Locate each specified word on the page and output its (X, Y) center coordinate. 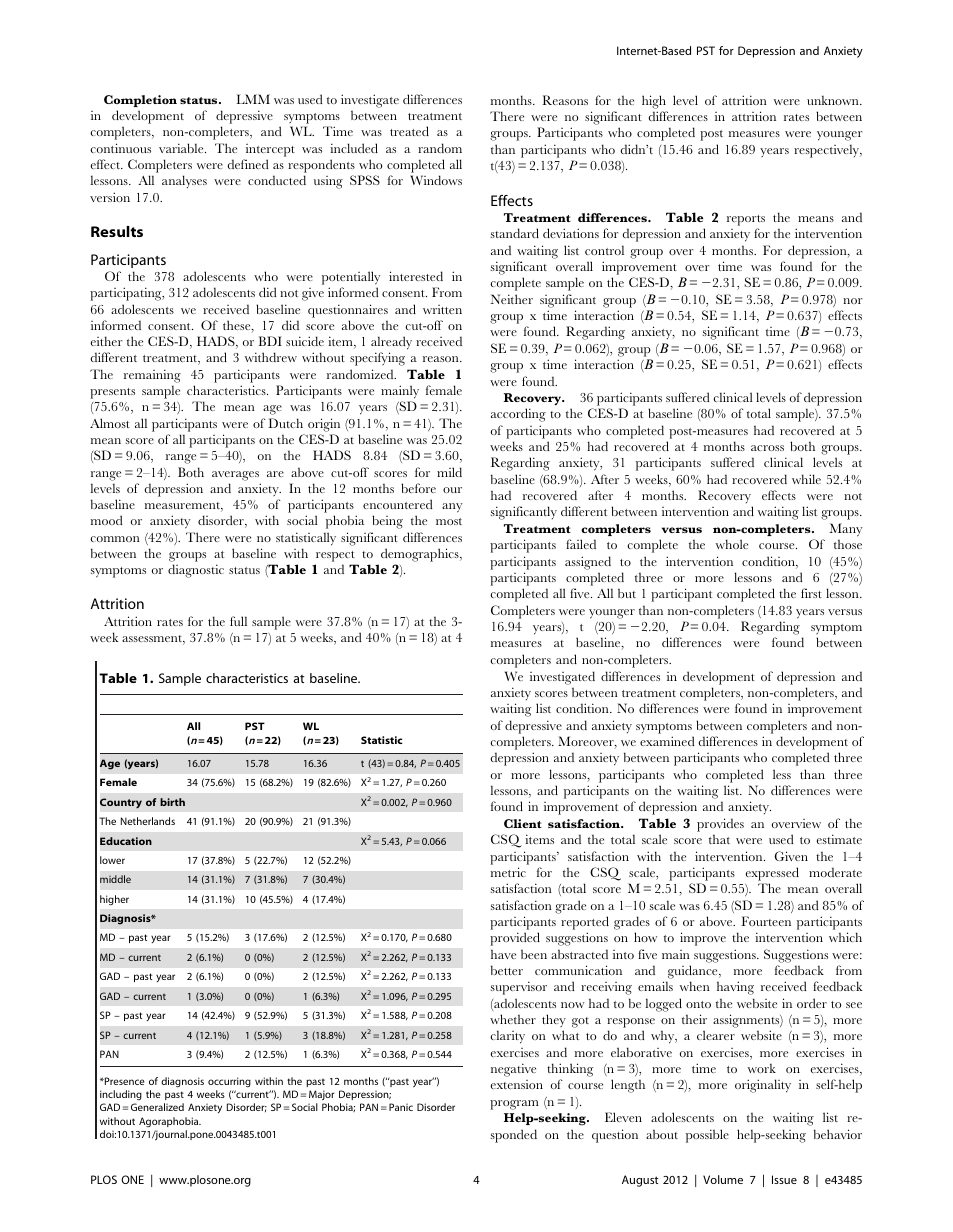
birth (172, 802)
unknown (834, 100)
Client (523, 823)
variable (182, 148)
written (442, 309)
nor (852, 301)
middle (115, 879)
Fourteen (766, 921)
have (503, 954)
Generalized (157, 1107)
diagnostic (196, 571)
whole (732, 544)
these (238, 326)
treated (409, 131)
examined (667, 741)
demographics (421, 555)
